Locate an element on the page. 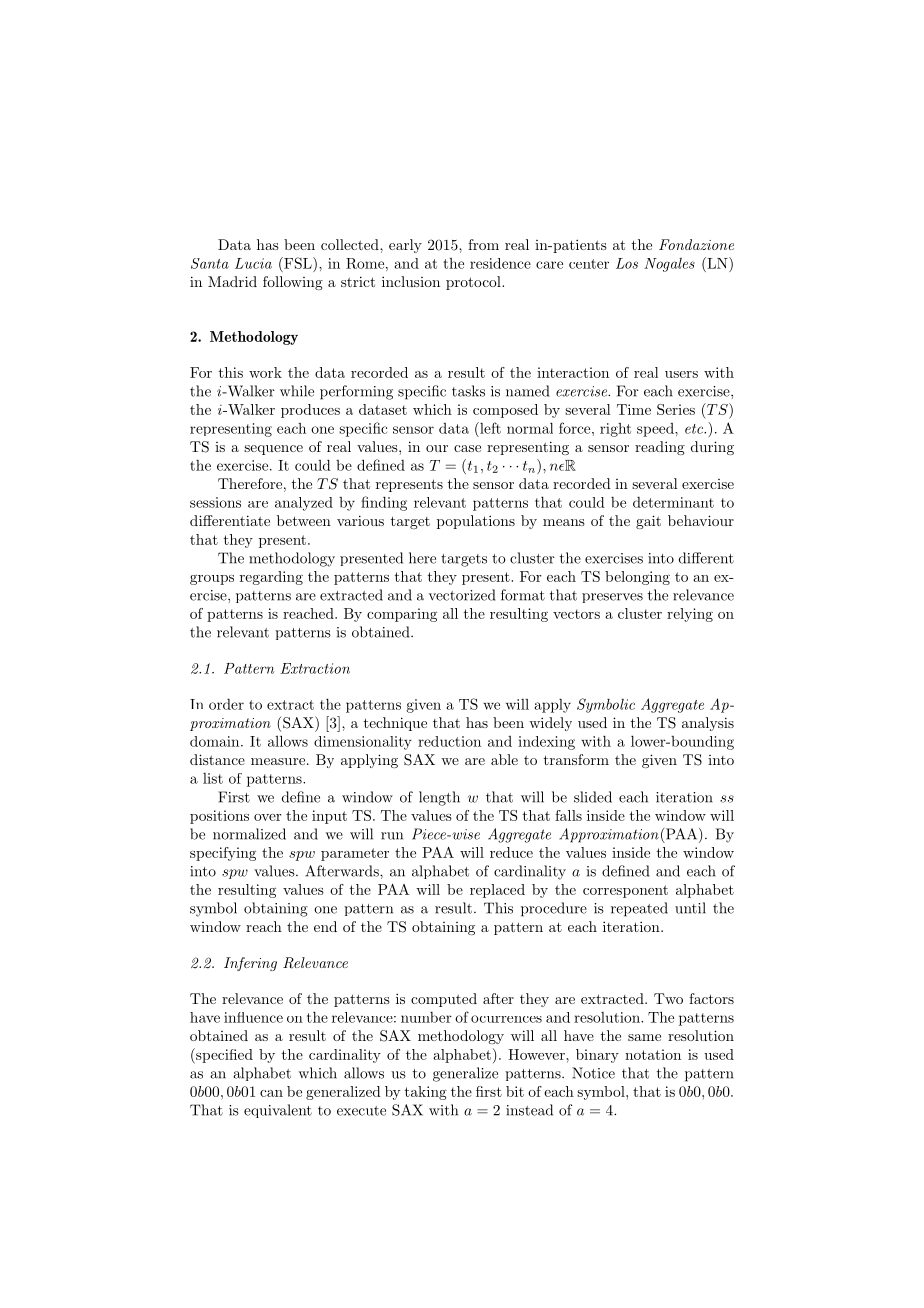  replaced is located at coordinates (497, 891).
